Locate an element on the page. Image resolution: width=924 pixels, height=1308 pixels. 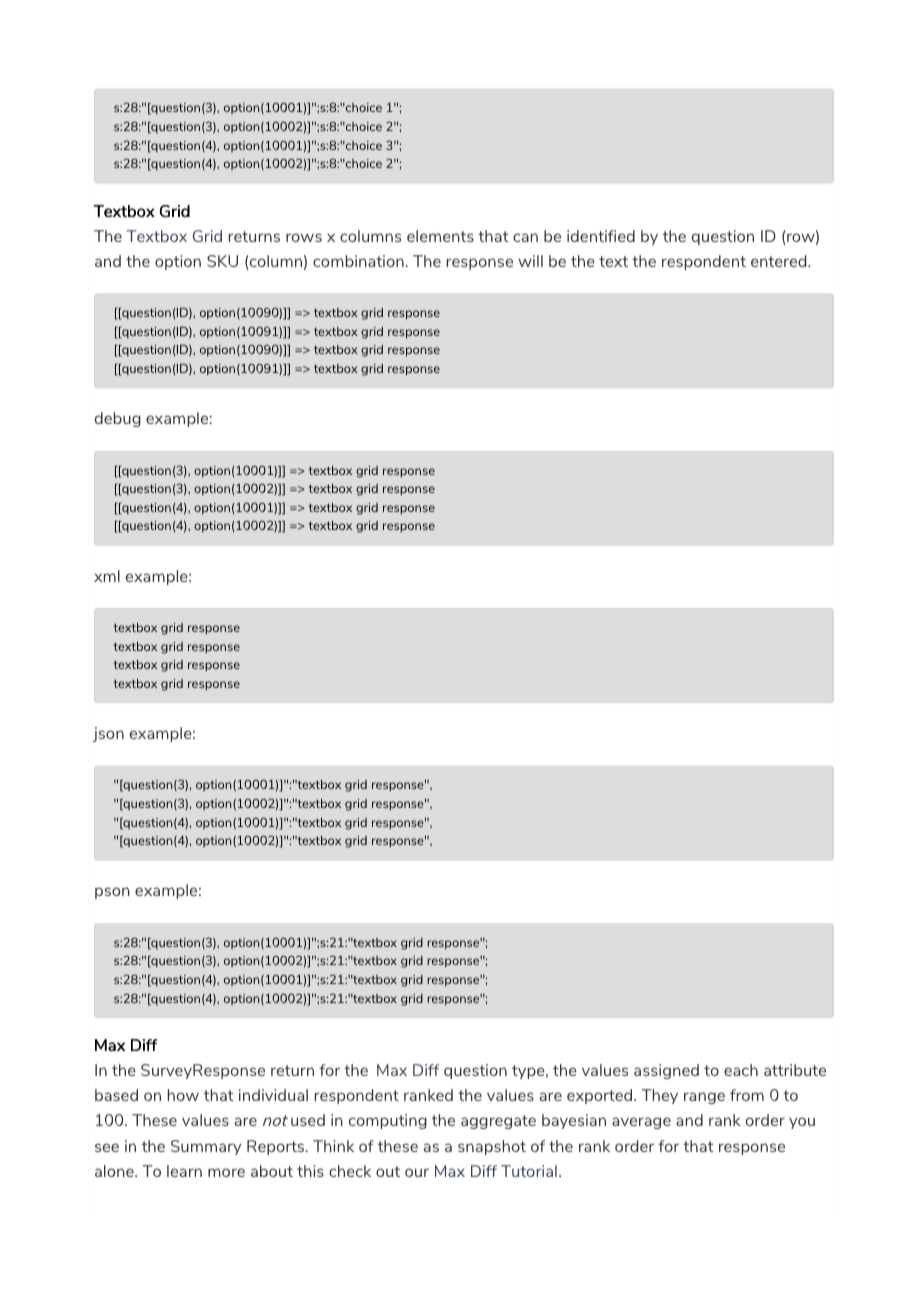
xml is located at coordinates (107, 576).
